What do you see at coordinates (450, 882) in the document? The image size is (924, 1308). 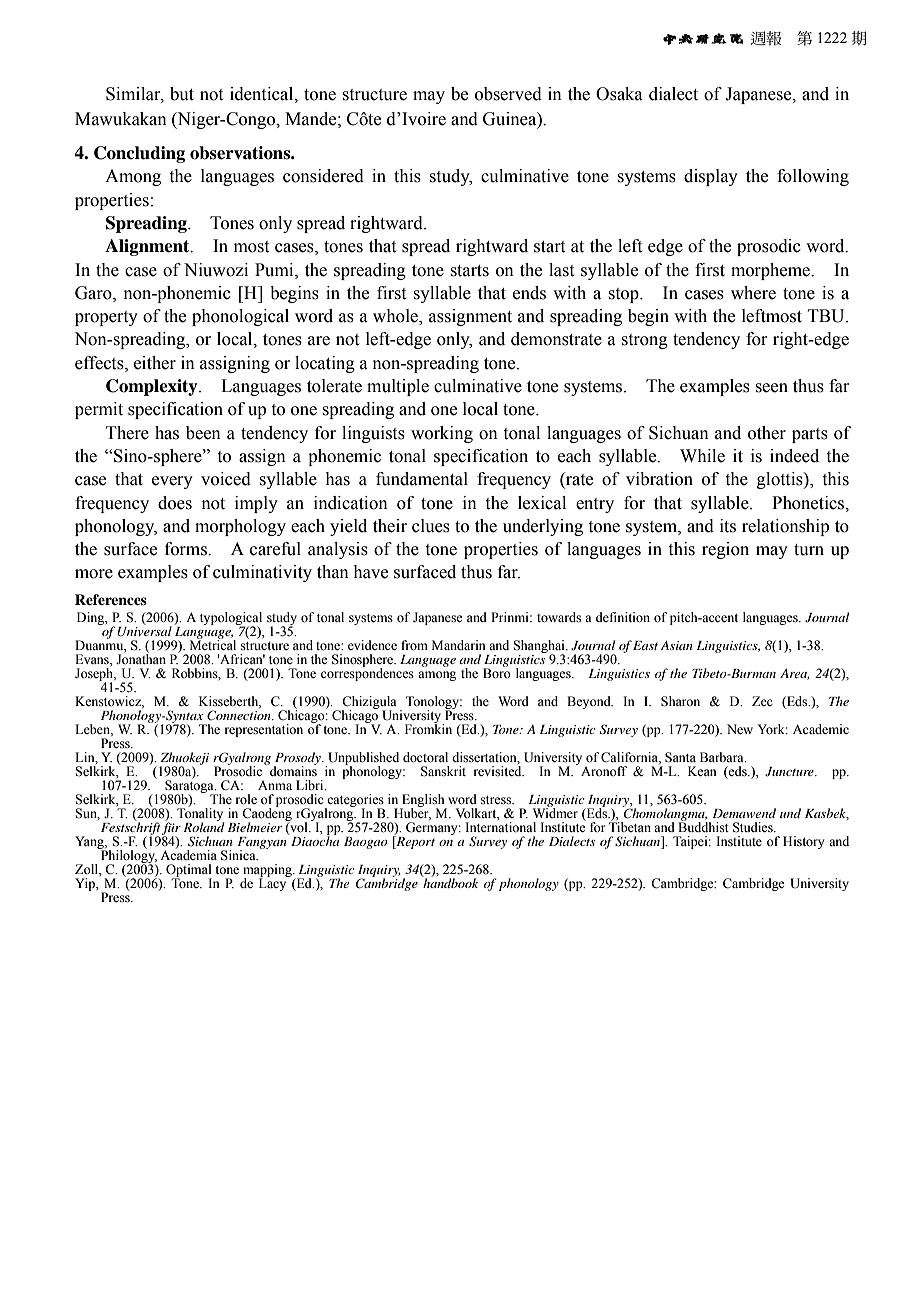 I see `handbook` at bounding box center [450, 882].
